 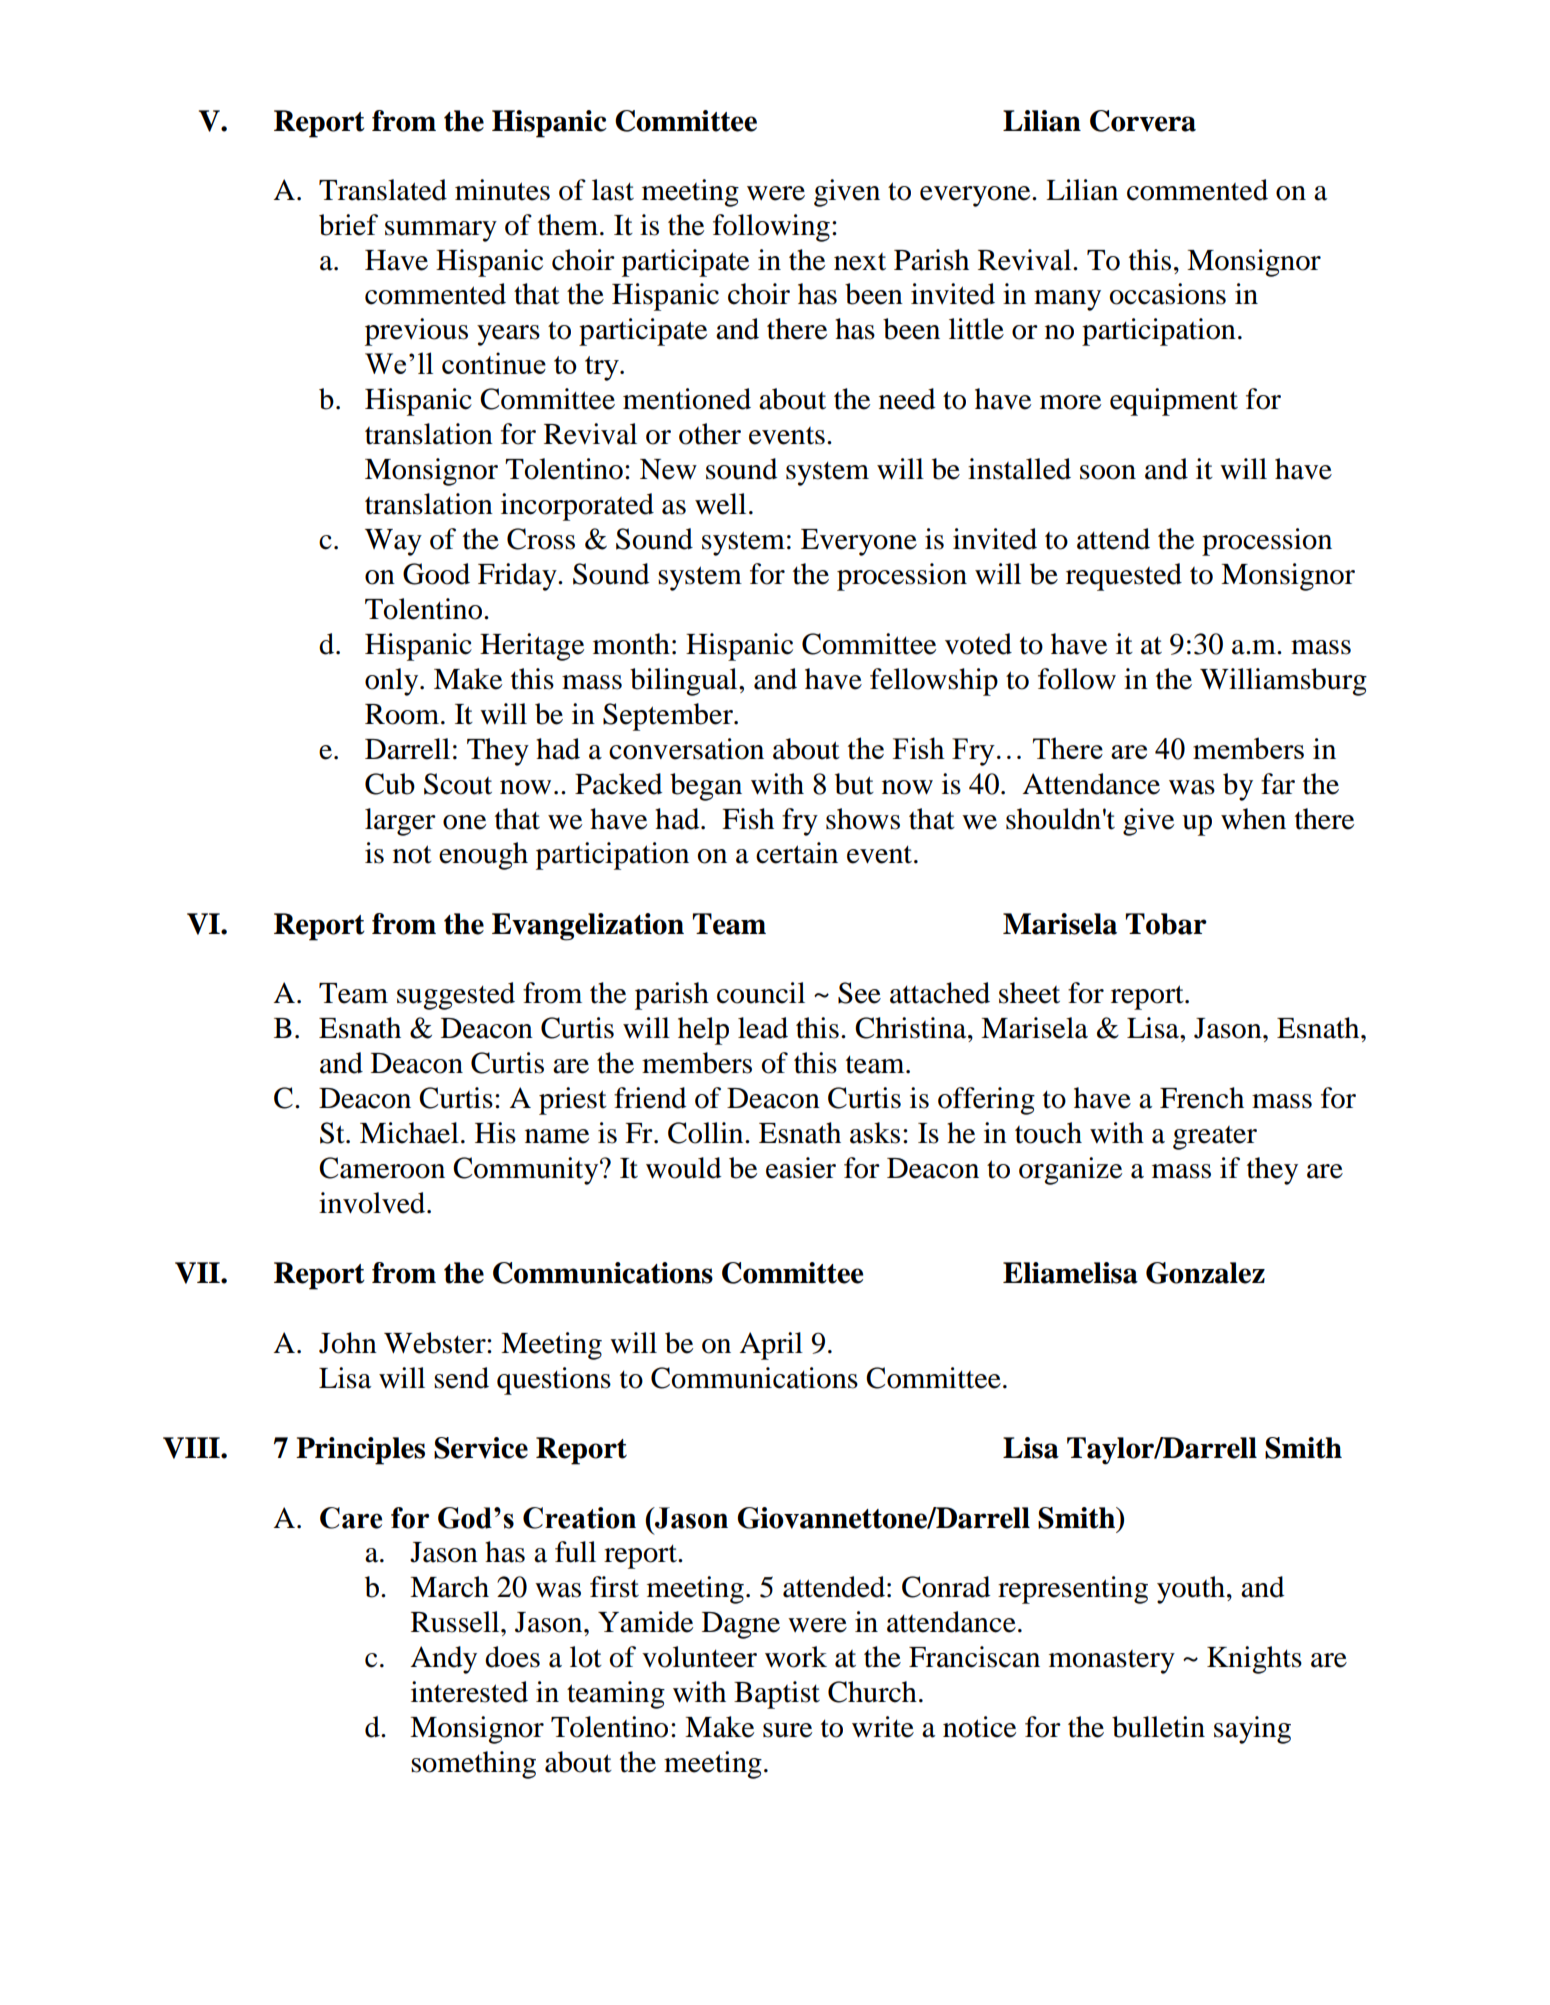 What do you see at coordinates (403, 714) in the screenshot?
I see `Room` at bounding box center [403, 714].
